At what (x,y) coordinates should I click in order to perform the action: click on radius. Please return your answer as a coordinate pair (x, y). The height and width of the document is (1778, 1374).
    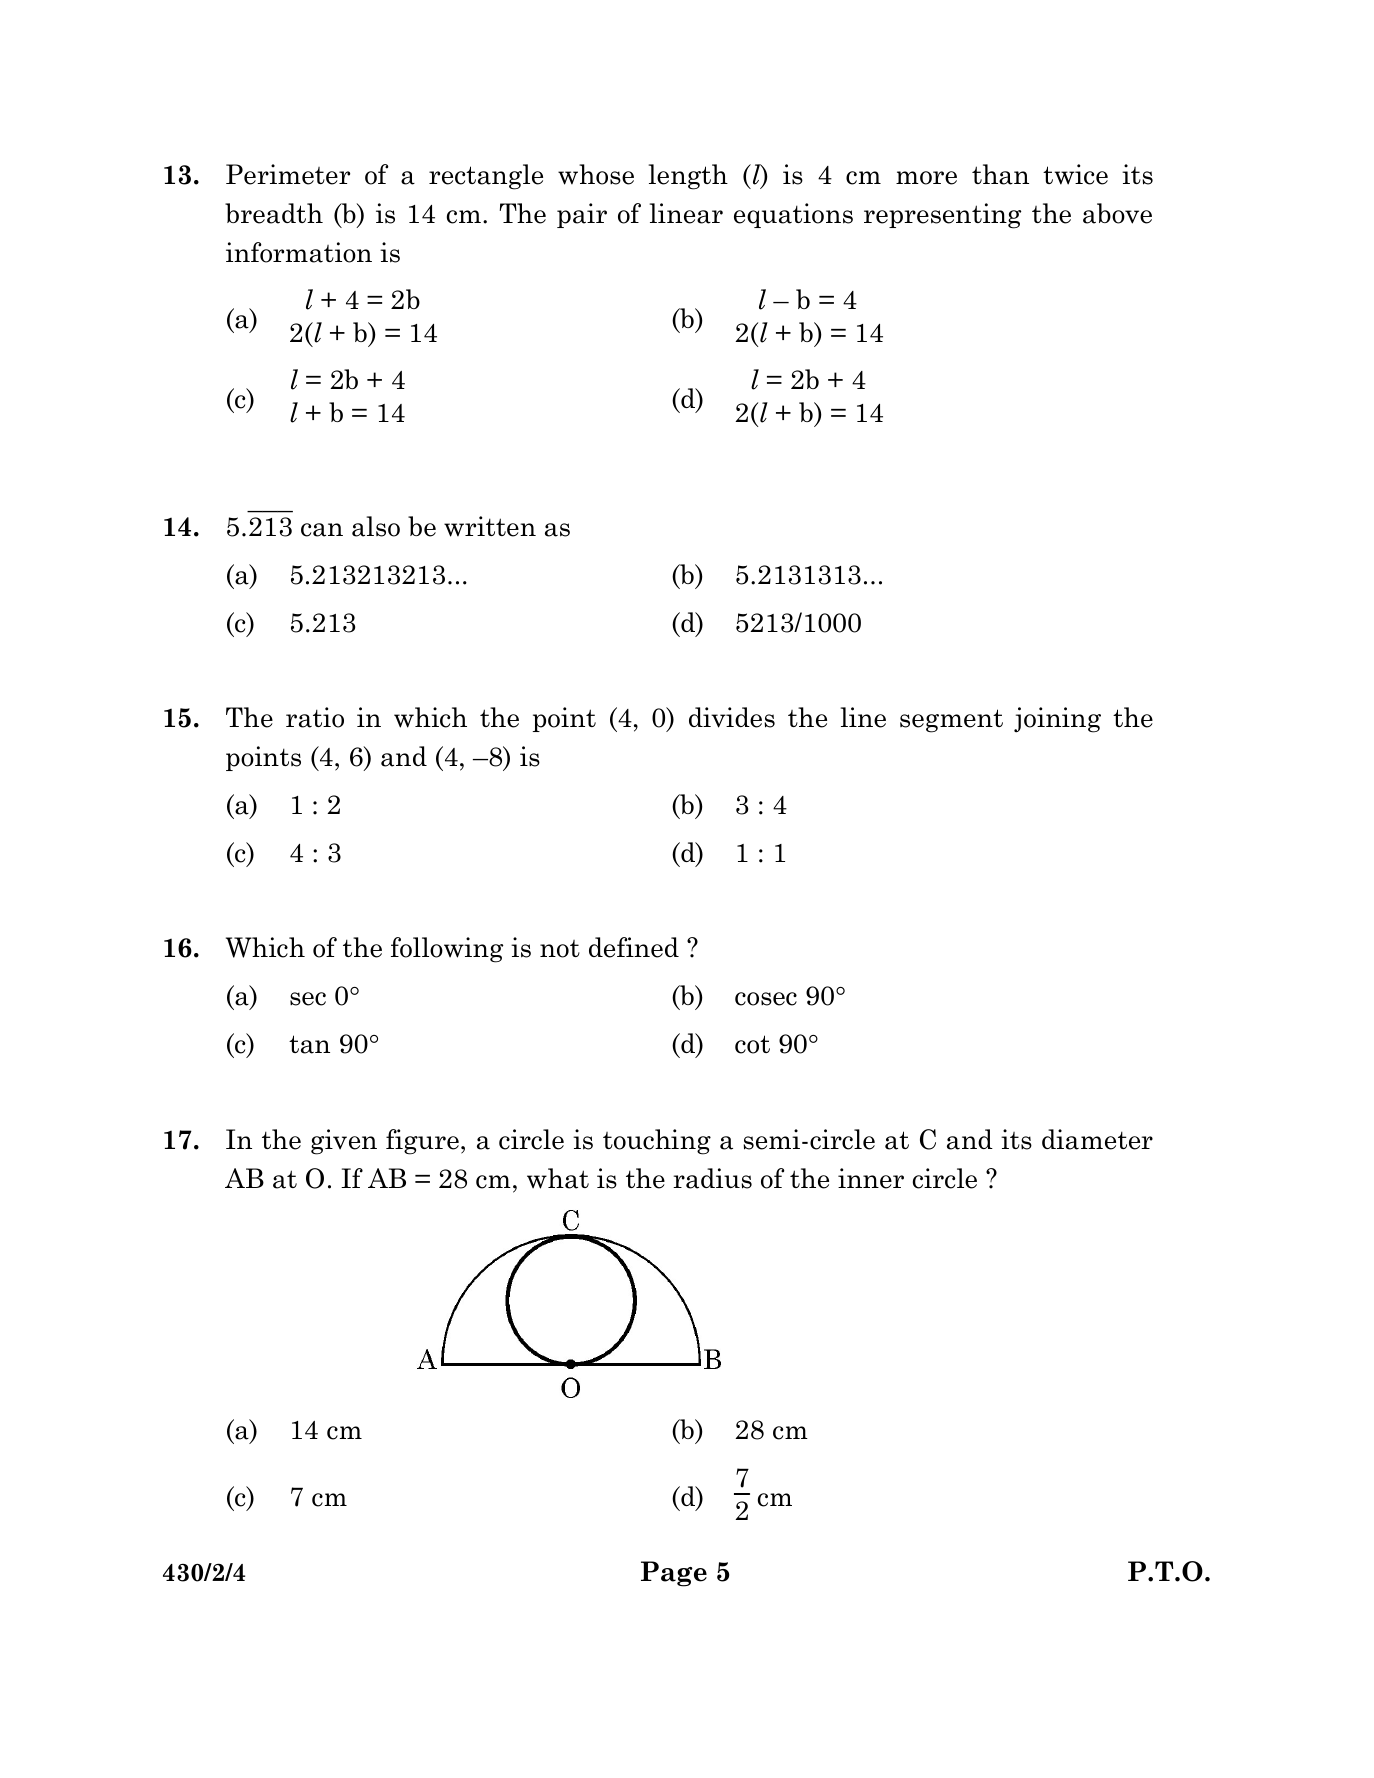
    Looking at the image, I should click on (712, 1178).
